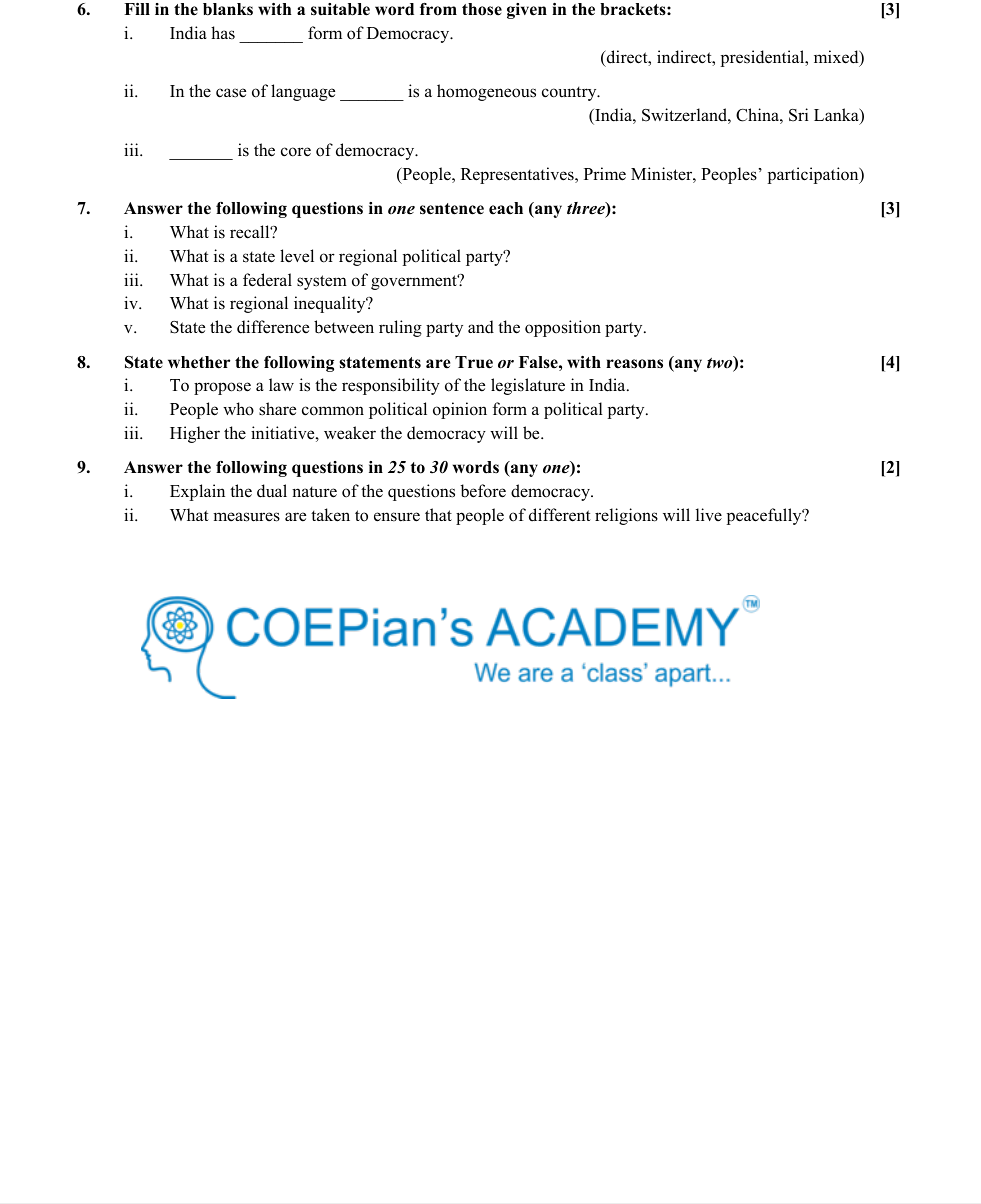  I want to click on Explain, so click(197, 492).
